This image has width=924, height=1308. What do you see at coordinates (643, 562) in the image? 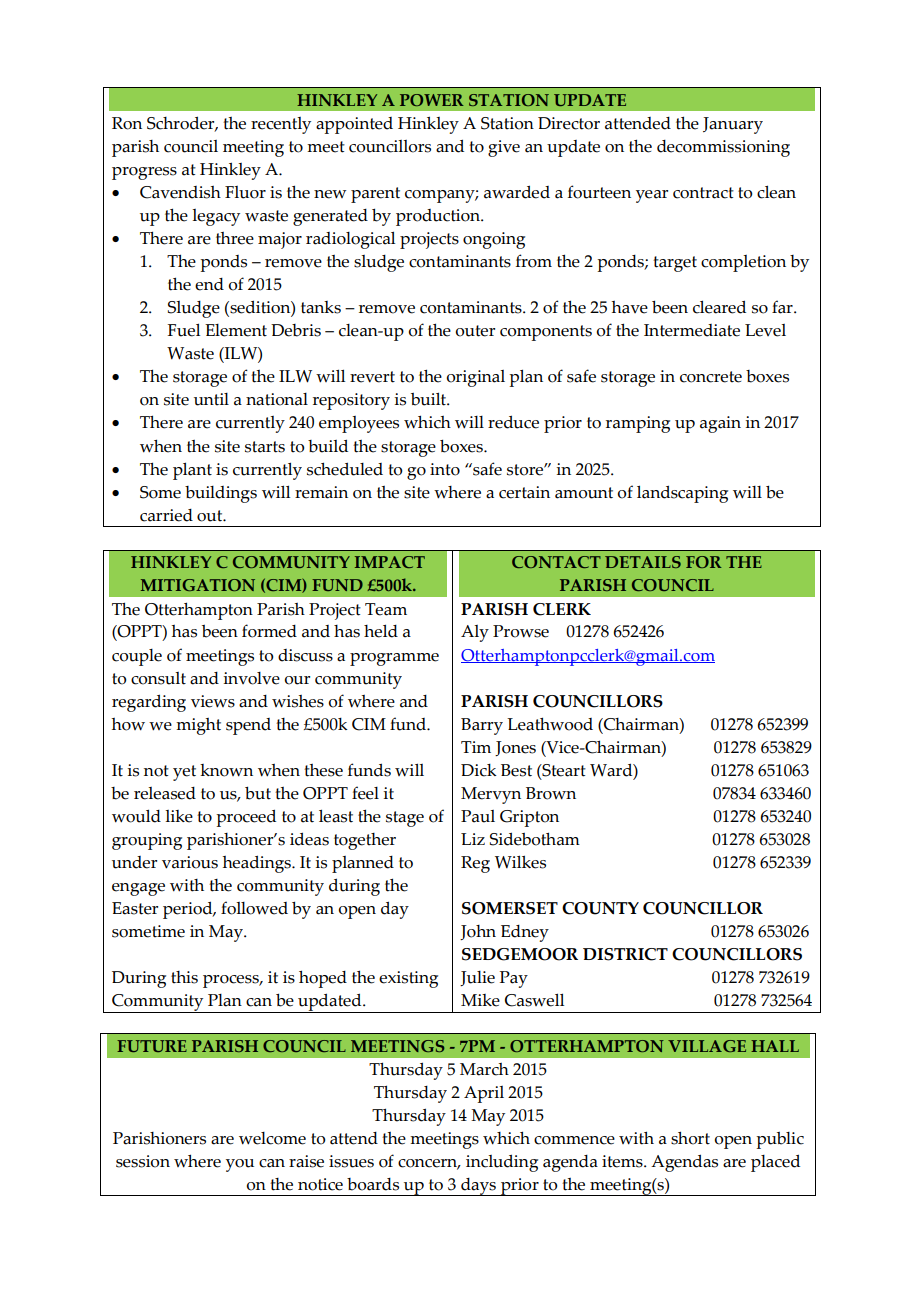
I see `DETAILS` at bounding box center [643, 562].
